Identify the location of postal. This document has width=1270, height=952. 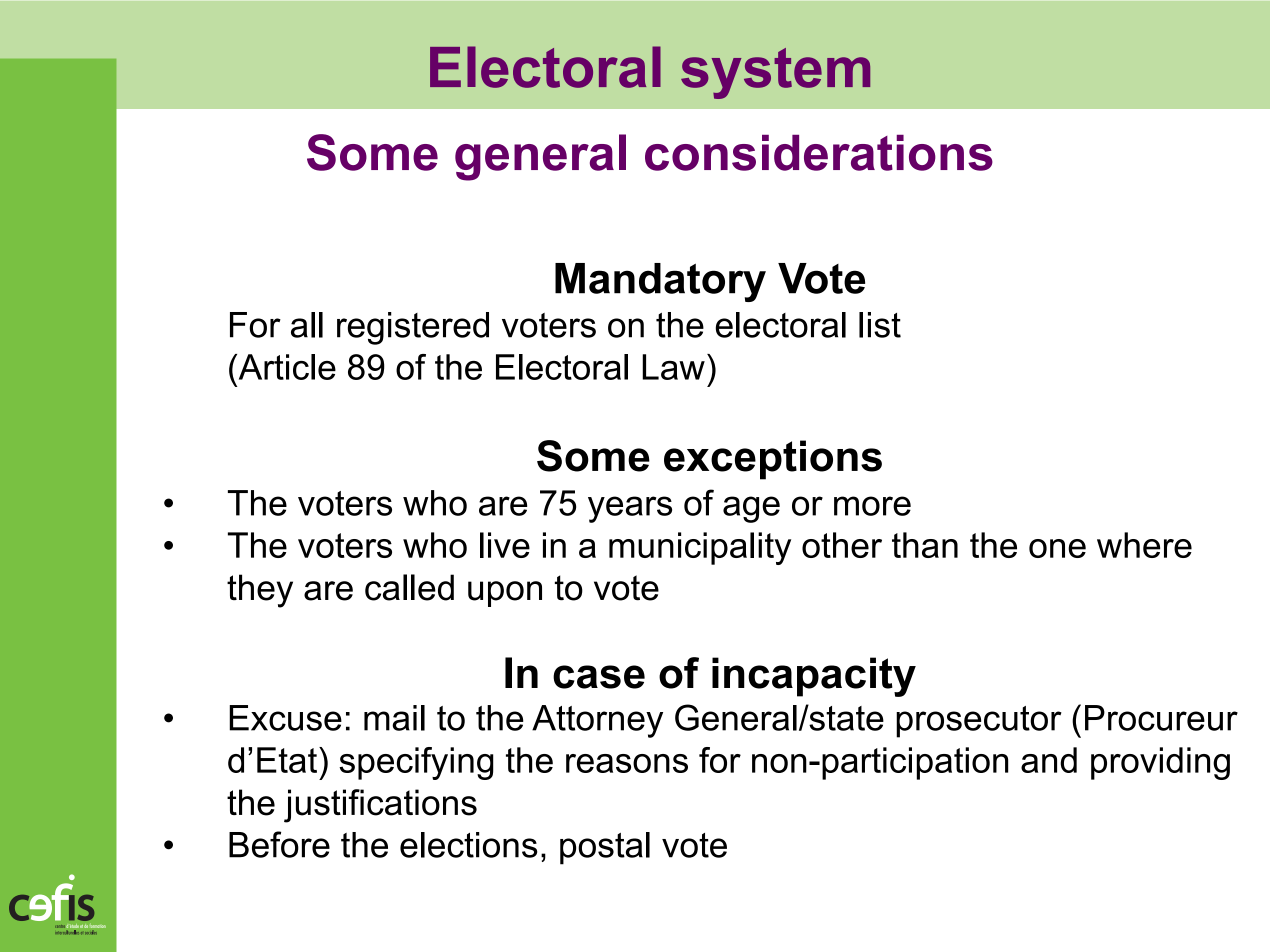
(605, 848).
